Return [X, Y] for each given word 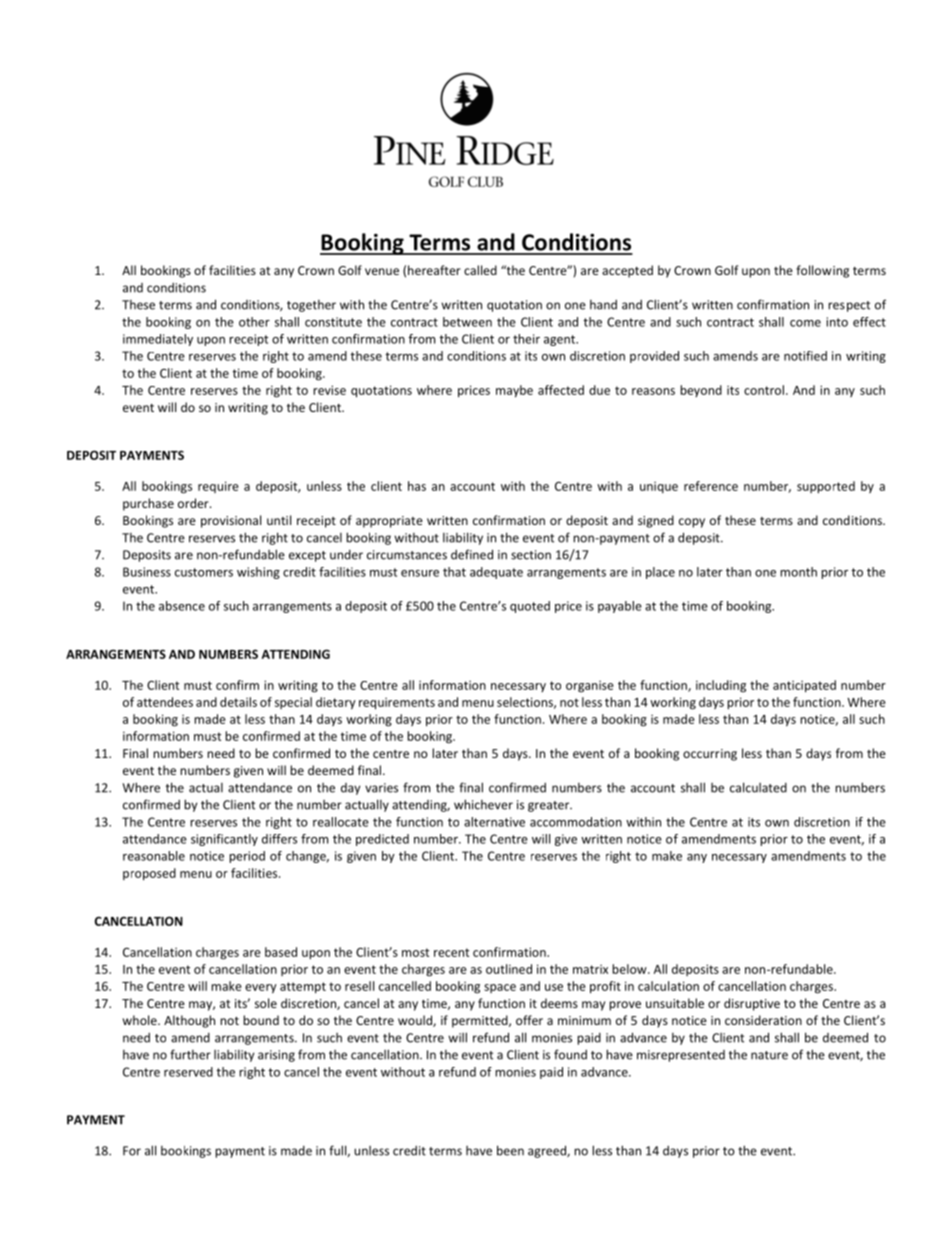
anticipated [804, 686]
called [480, 270]
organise [590, 686]
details [238, 702]
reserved [188, 1072]
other [254, 322]
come [805, 323]
